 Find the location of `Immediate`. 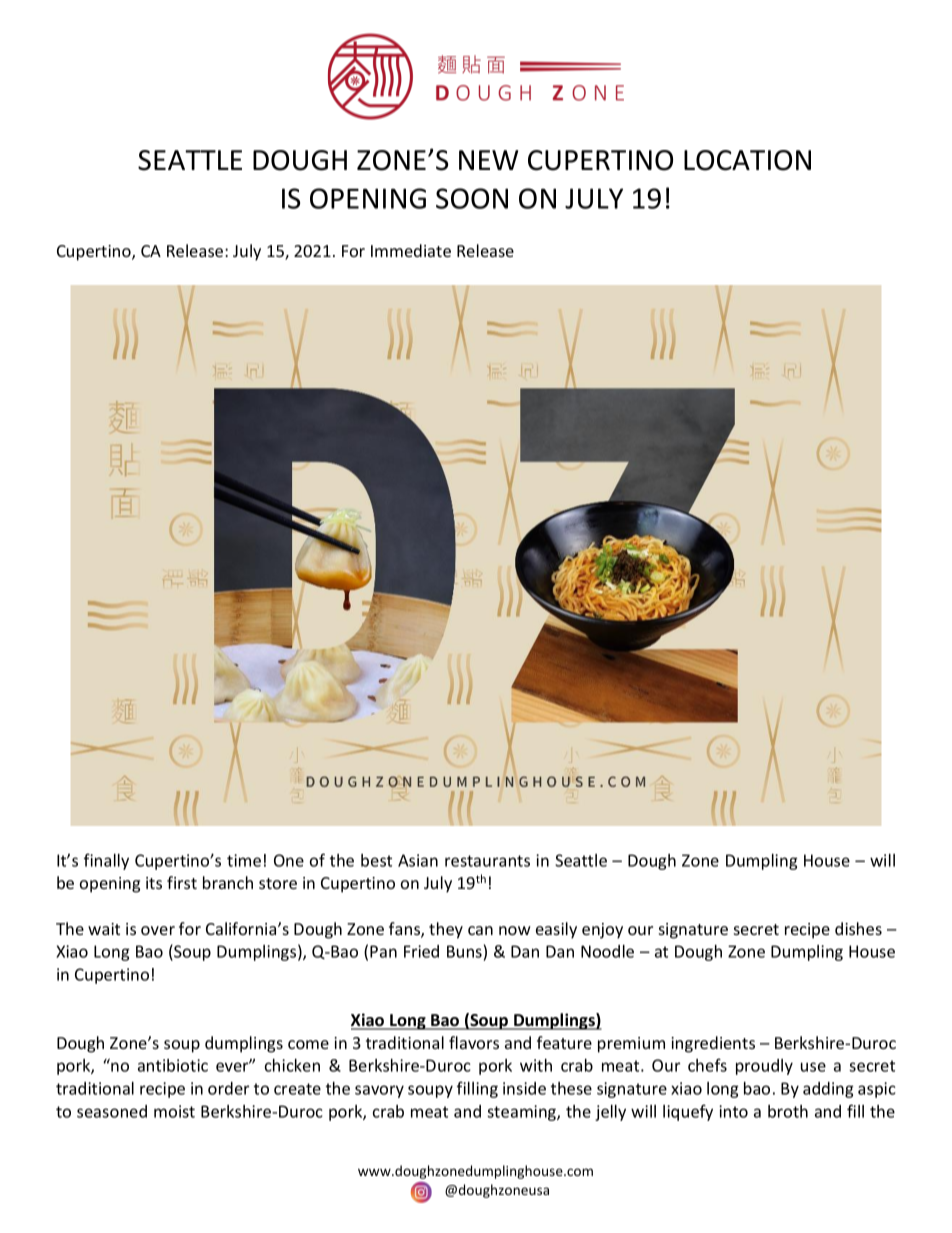

Immediate is located at coordinates (411, 250).
